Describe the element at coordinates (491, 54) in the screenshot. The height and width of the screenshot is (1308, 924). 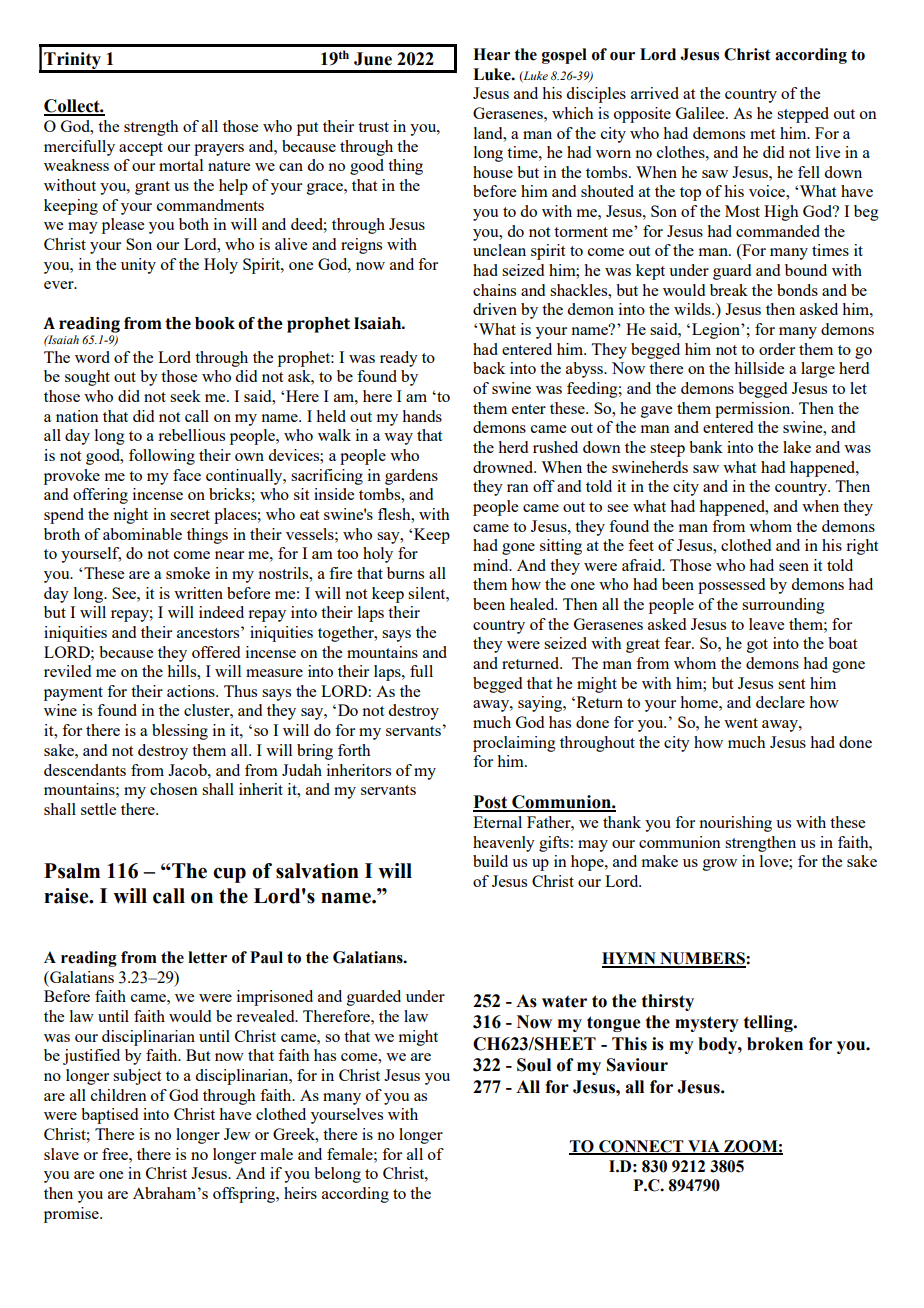
I see `Hear` at that location.
